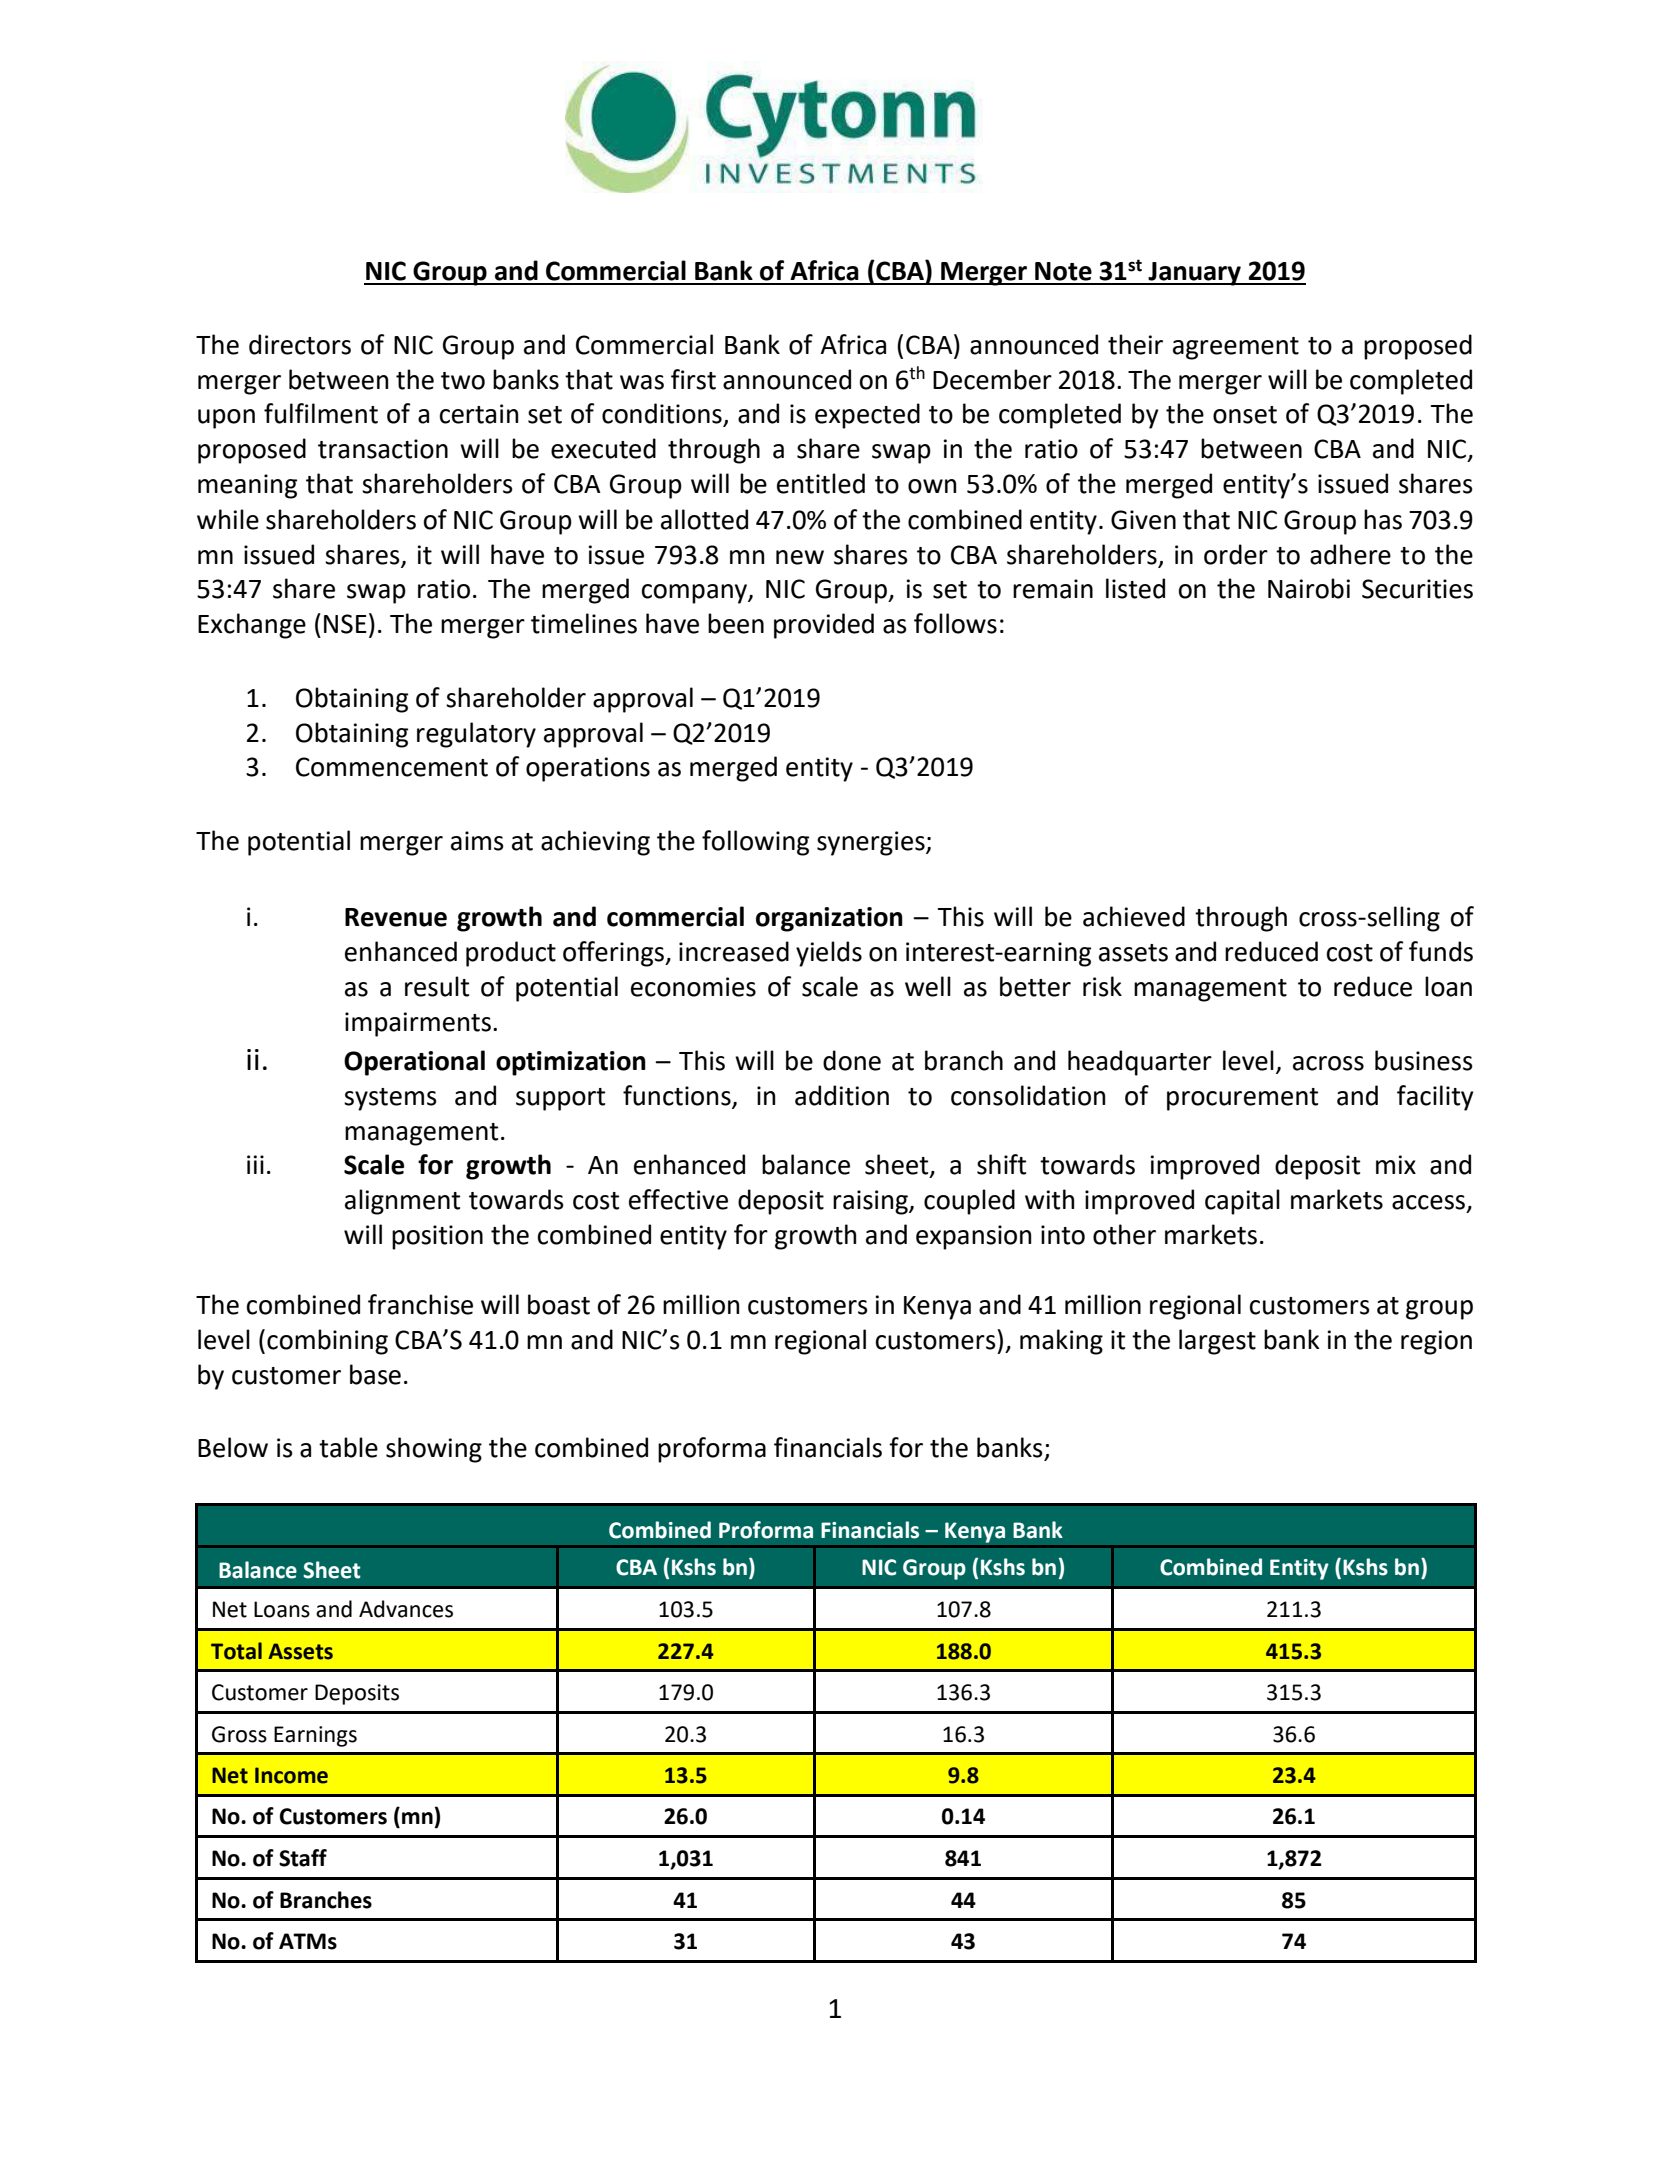 The image size is (1670, 2161). I want to click on agreement, so click(1236, 348).
